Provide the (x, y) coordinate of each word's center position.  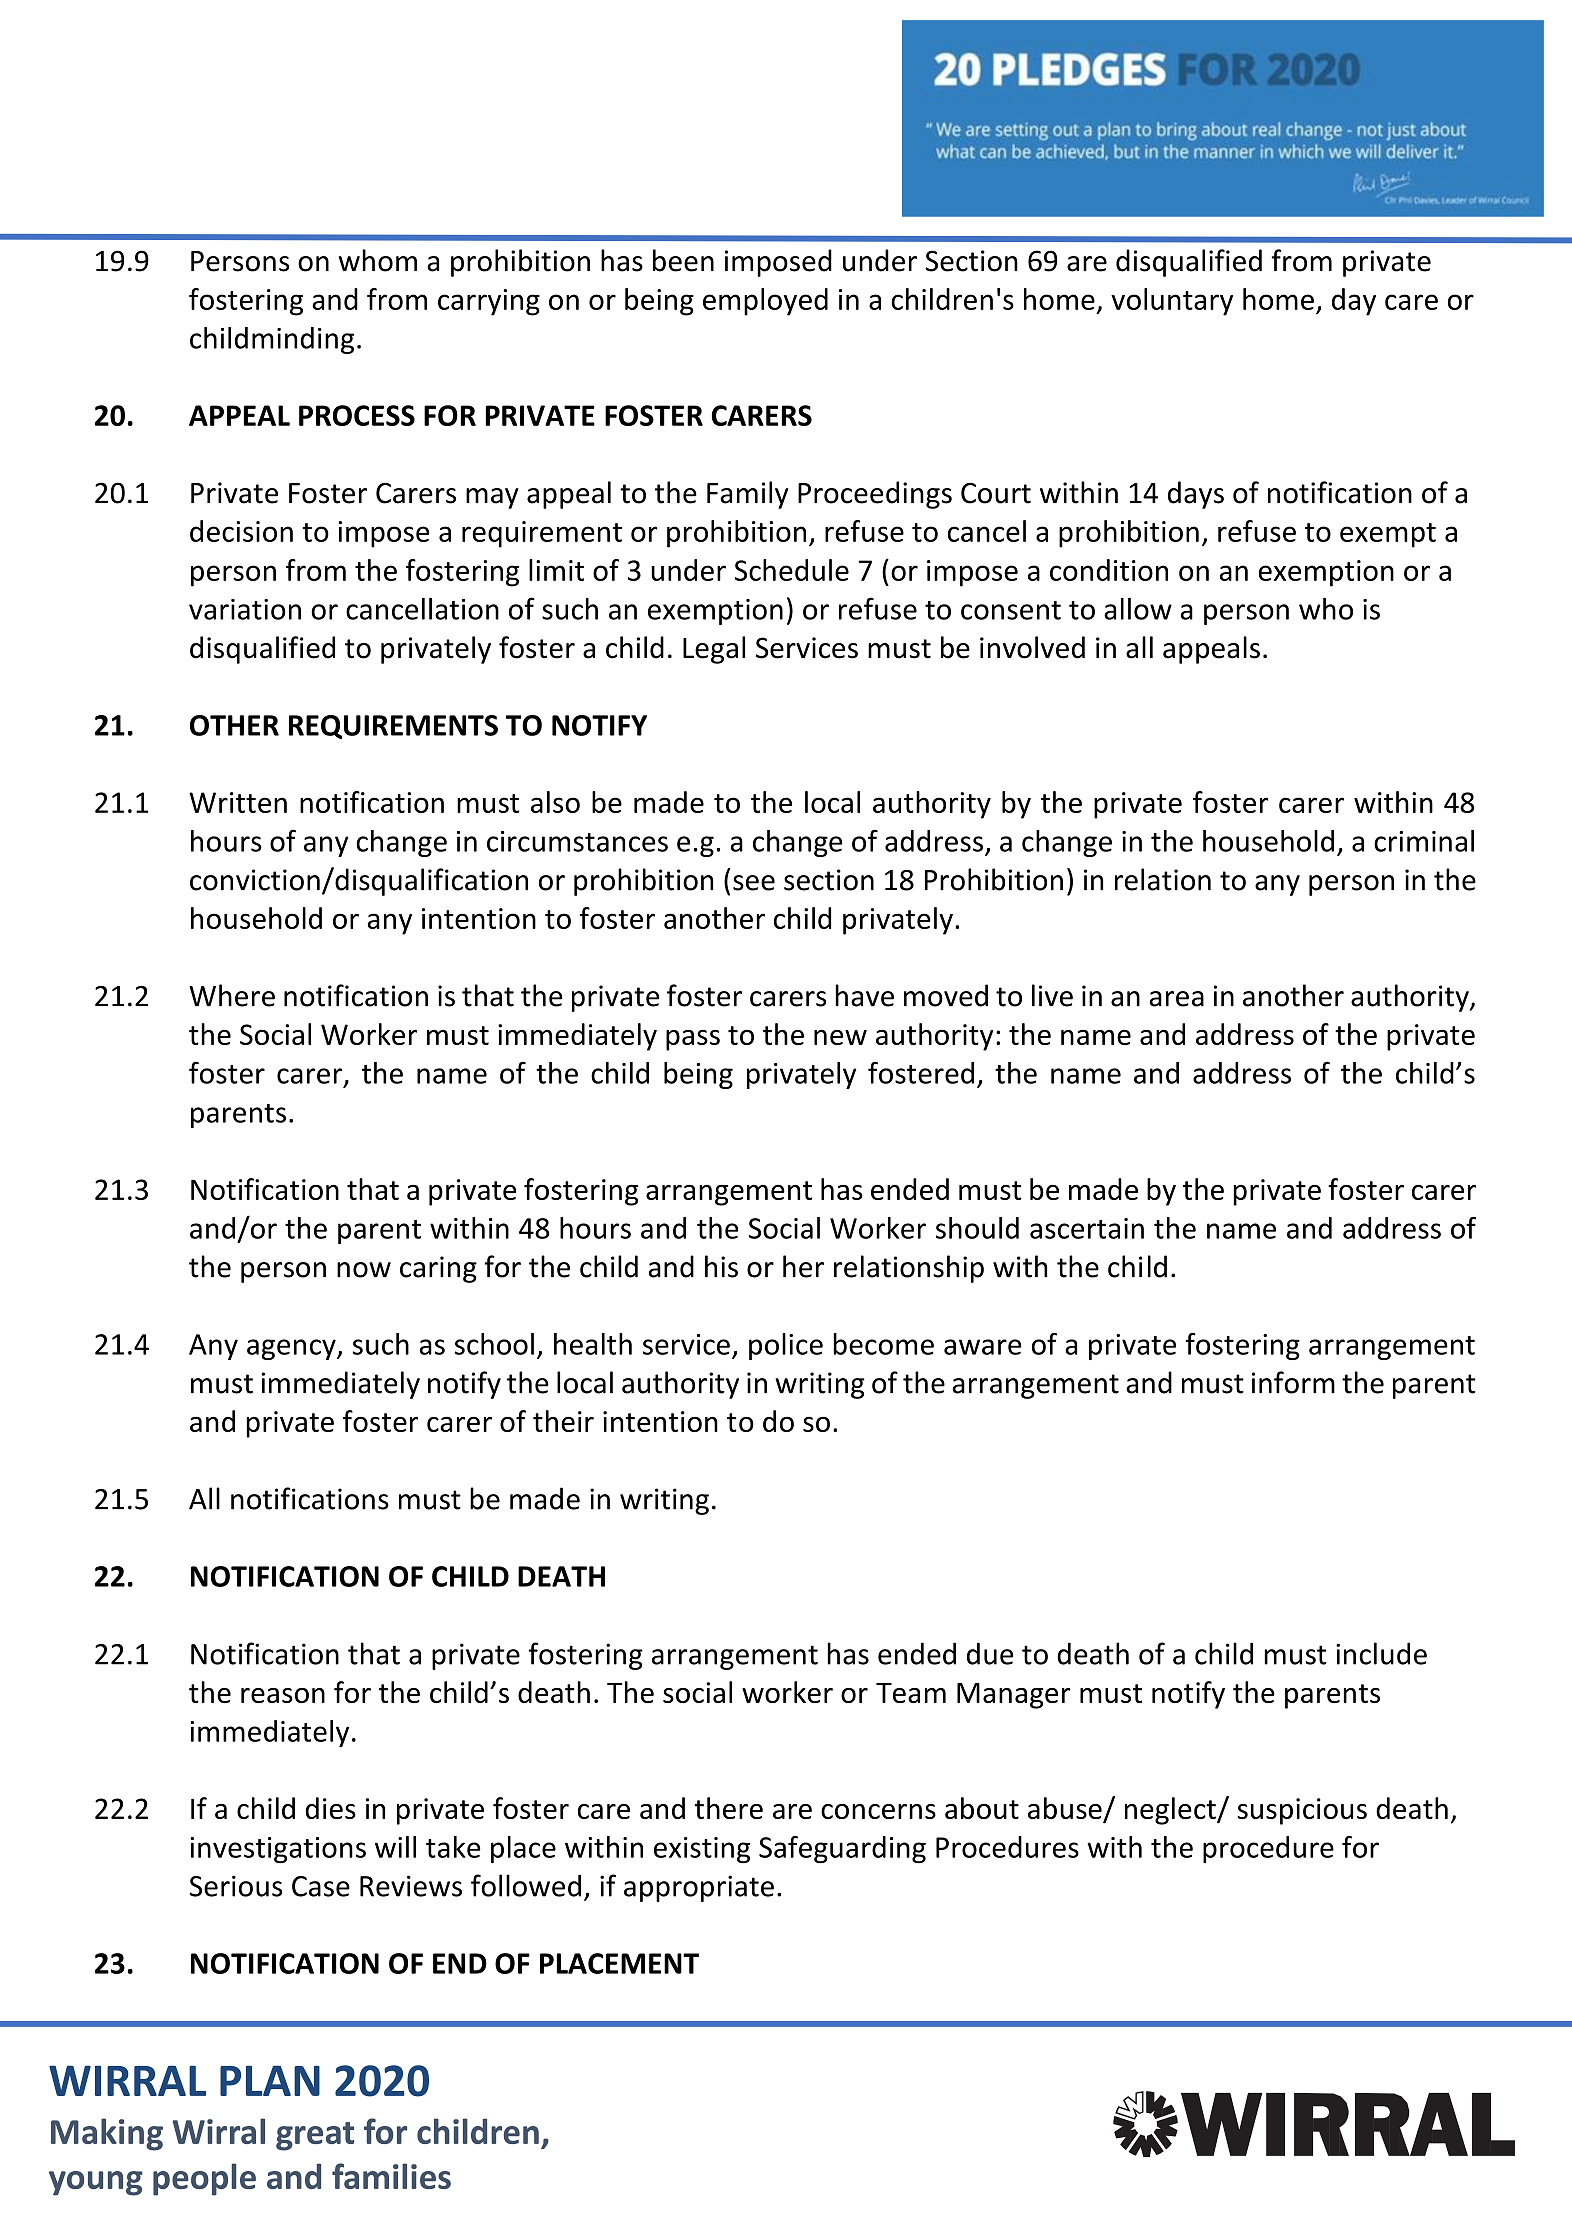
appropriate (699, 1888)
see (754, 883)
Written (238, 802)
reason (283, 1695)
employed (765, 302)
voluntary (1172, 302)
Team (911, 1693)
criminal (1424, 841)
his (721, 1266)
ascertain (1087, 1228)
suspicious (1302, 1811)
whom (378, 260)
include (1381, 1653)
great (315, 2136)
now (364, 1270)
